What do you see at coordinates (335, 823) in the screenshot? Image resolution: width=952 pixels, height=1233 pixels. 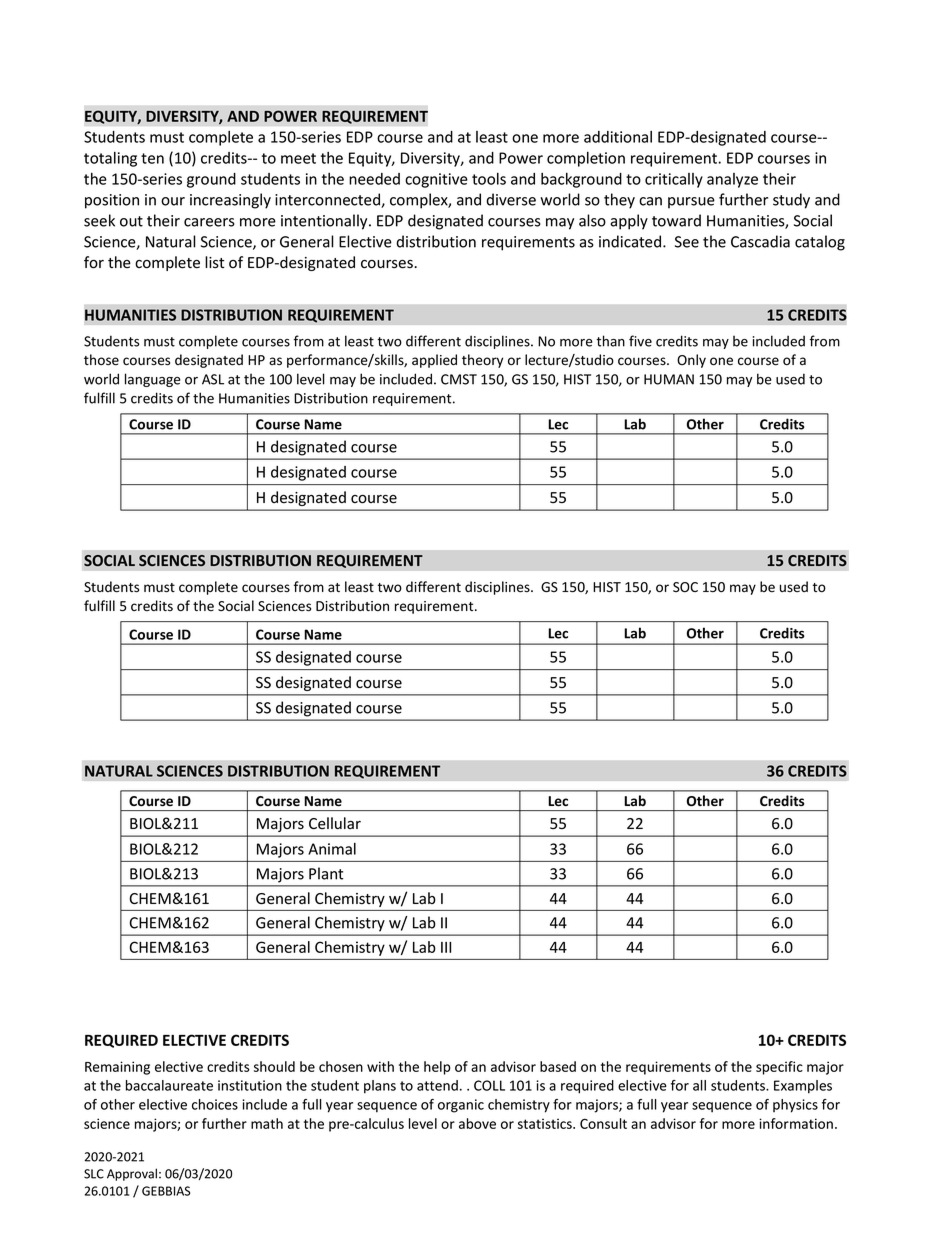 I see `Cellular` at bounding box center [335, 823].
